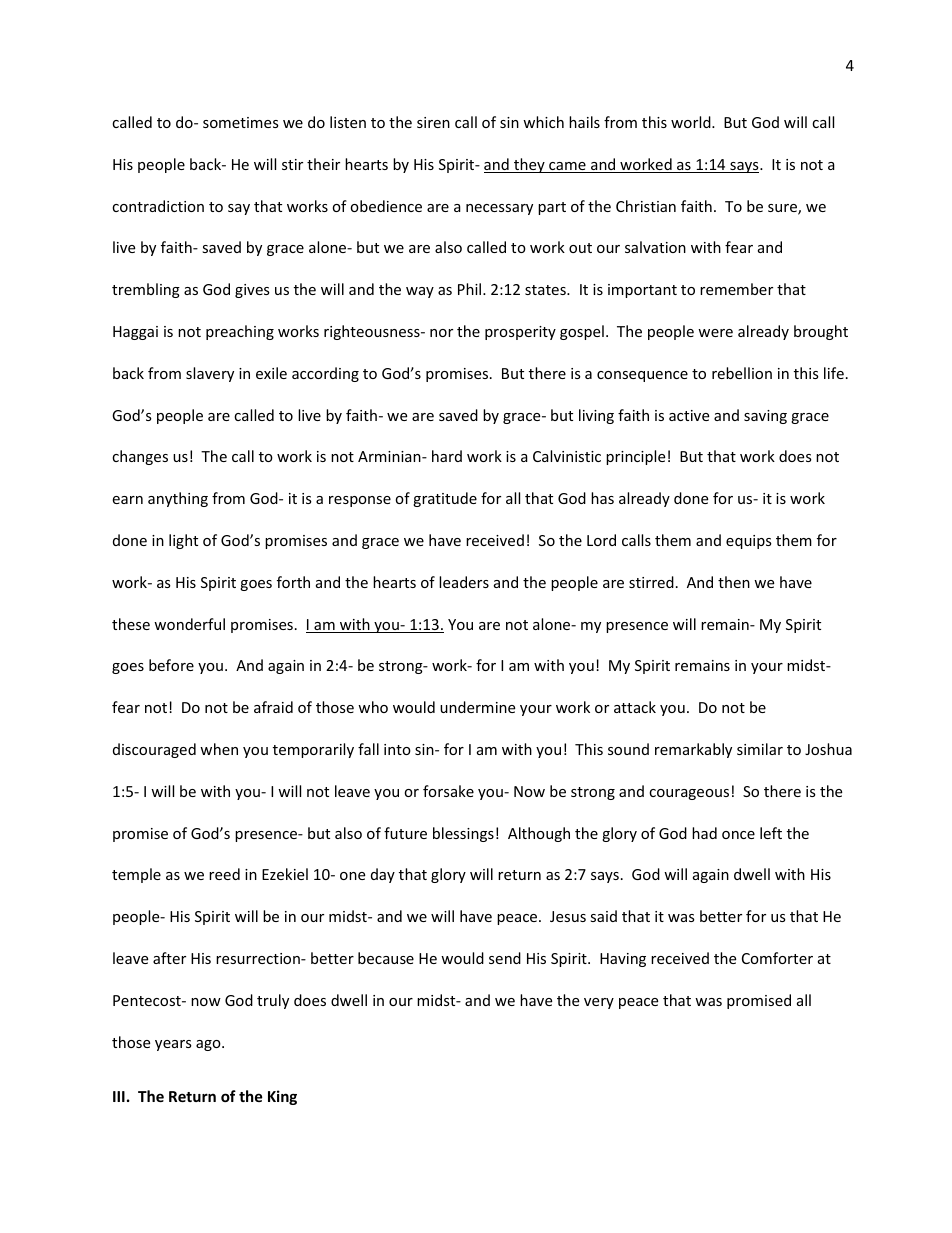 The width and height of the image is (952, 1233). I want to click on once, so click(738, 835).
